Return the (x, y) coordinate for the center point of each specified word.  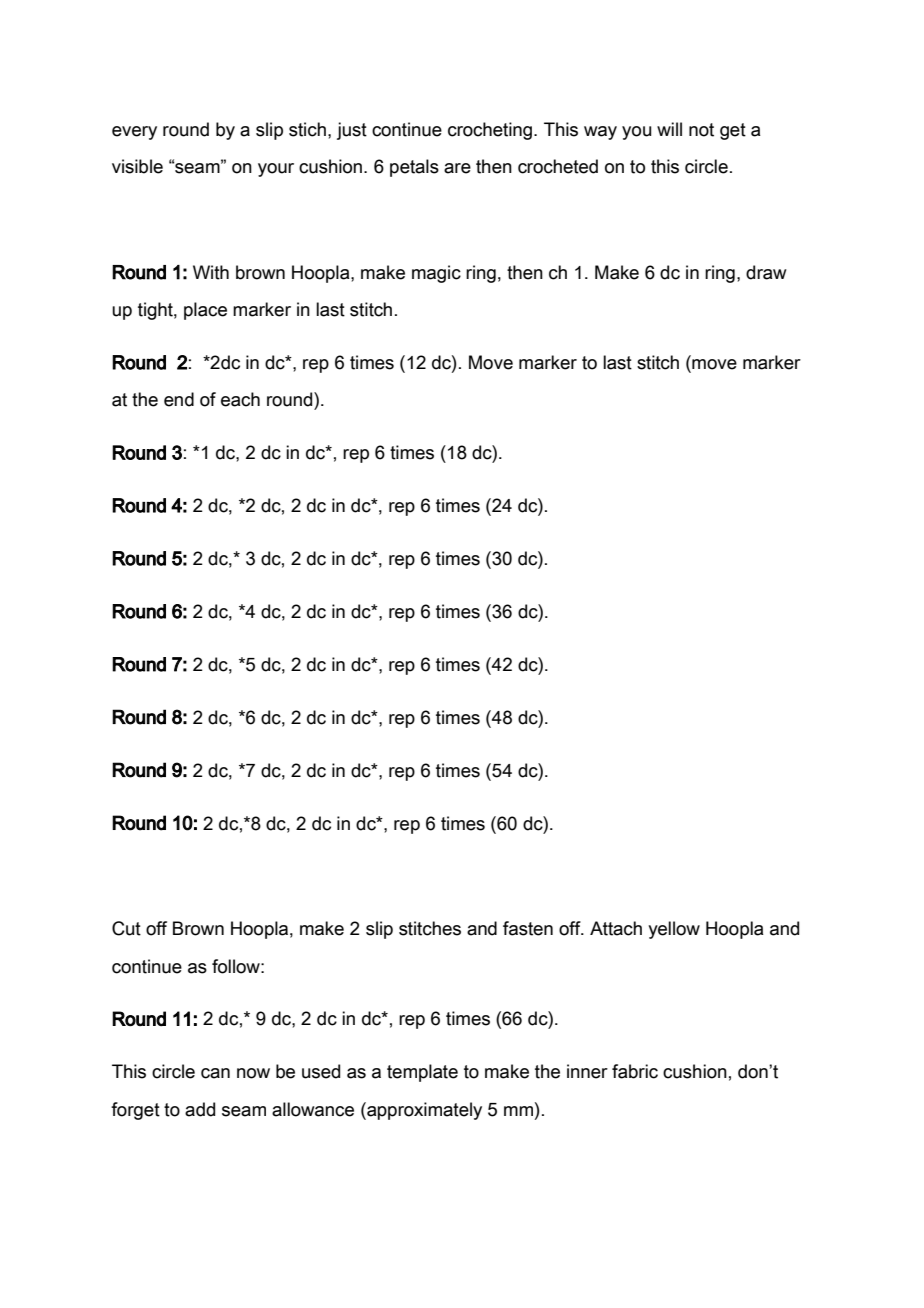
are (457, 168)
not (701, 130)
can (215, 1073)
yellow (674, 930)
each (240, 399)
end (179, 399)
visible (137, 166)
